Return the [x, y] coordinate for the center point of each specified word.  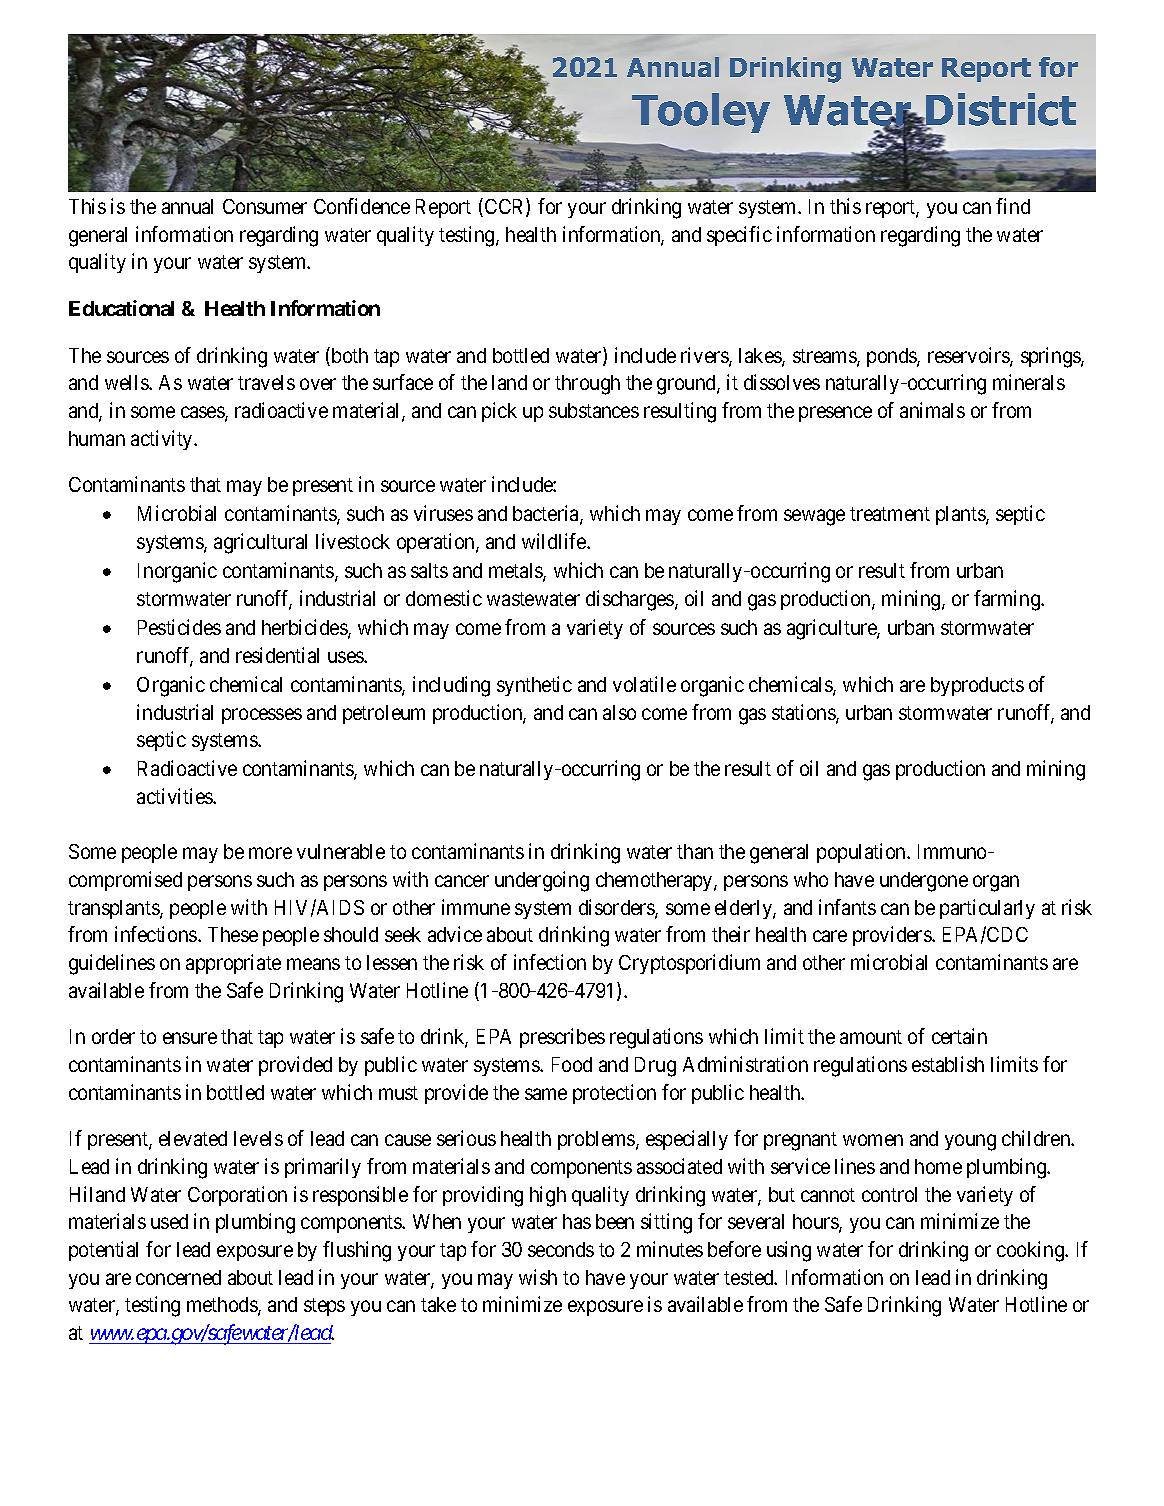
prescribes [562, 1038]
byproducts [977, 686]
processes [262, 716]
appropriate [233, 964]
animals [932, 410]
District [1000, 110]
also [619, 712]
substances [594, 410]
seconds [561, 1249]
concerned [178, 1277]
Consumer [265, 206]
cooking [1031, 1251]
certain [959, 1036]
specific [739, 236]
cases [203, 413]
